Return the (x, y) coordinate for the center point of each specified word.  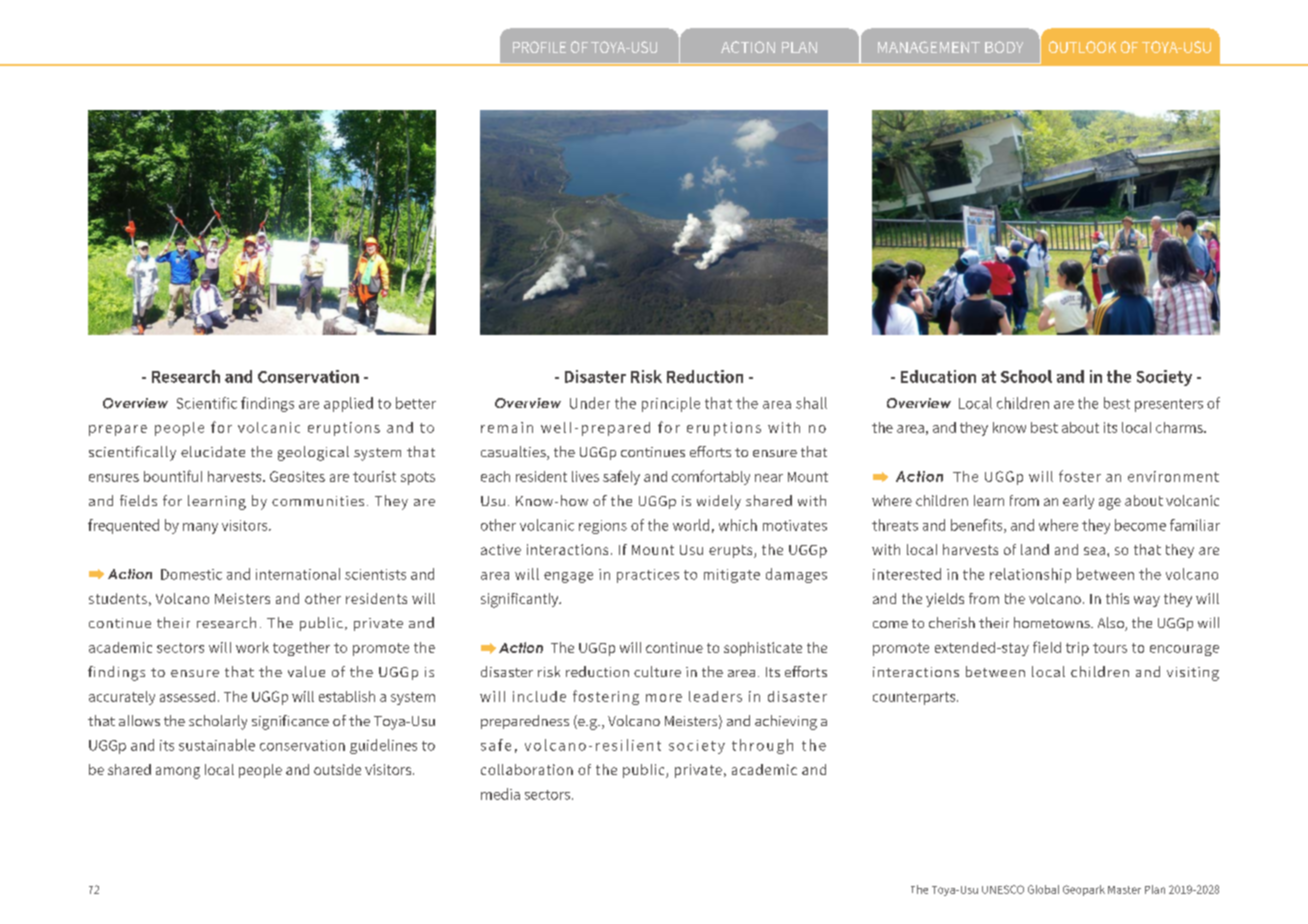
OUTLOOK (1082, 47)
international (298, 574)
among (178, 773)
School (1026, 376)
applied (348, 404)
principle (671, 404)
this (1117, 598)
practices (648, 576)
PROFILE (539, 47)
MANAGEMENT (929, 47)
